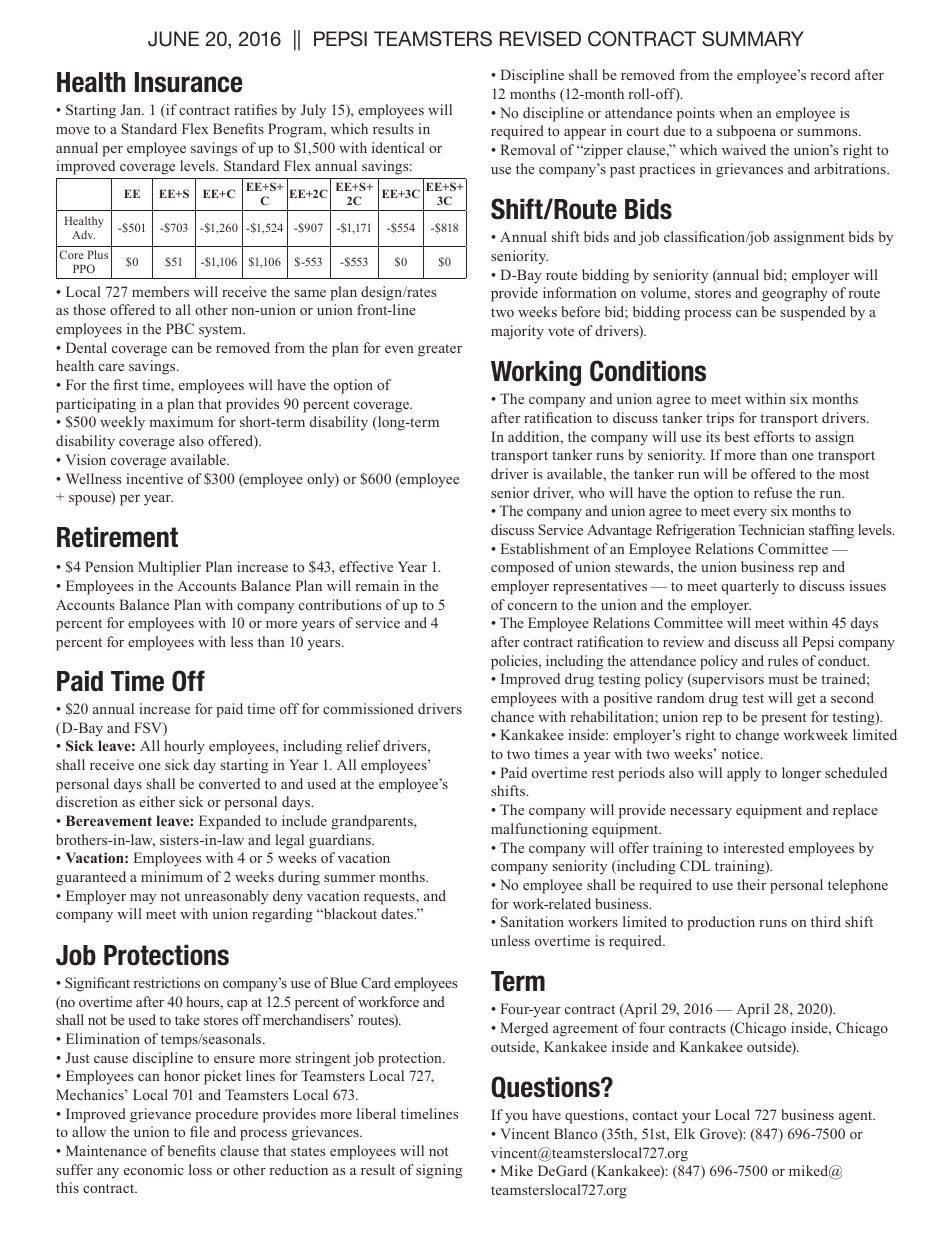 The width and height of the screenshot is (952, 1233). I want to click on efforts, so click(774, 436).
